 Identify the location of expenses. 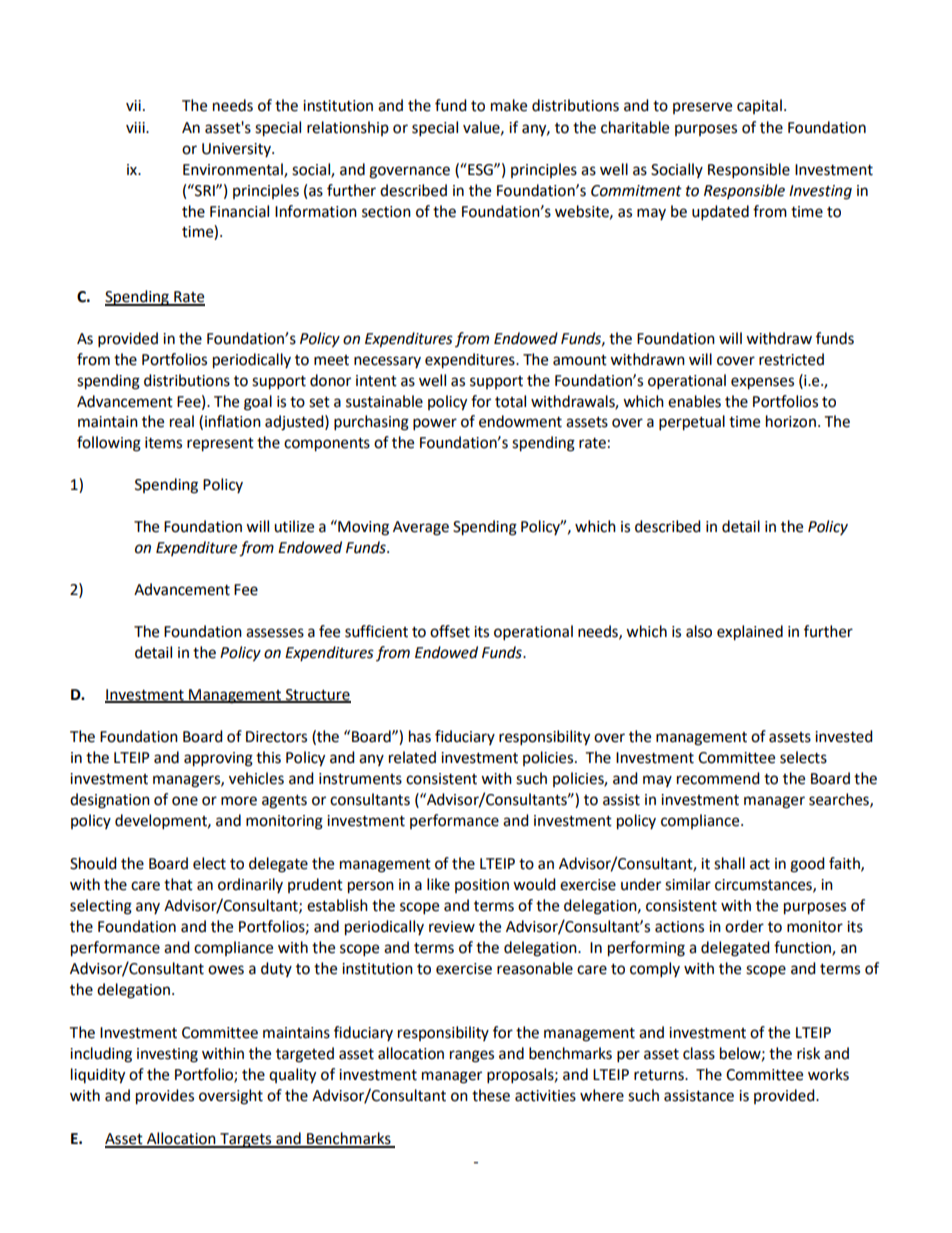
(762, 383).
